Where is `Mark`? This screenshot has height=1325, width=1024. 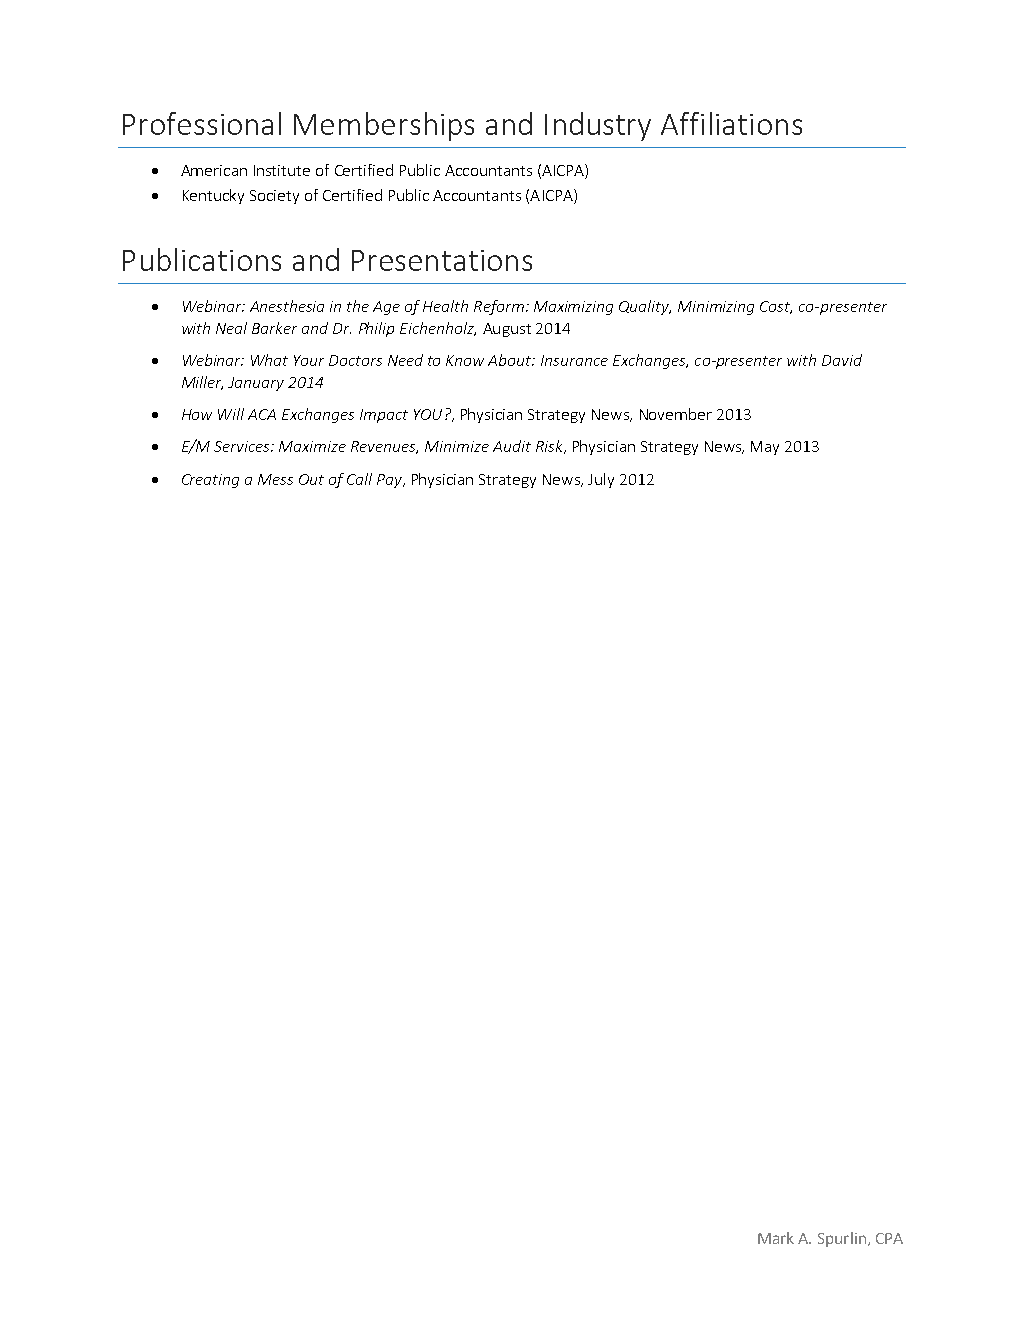
Mark is located at coordinates (776, 1238).
